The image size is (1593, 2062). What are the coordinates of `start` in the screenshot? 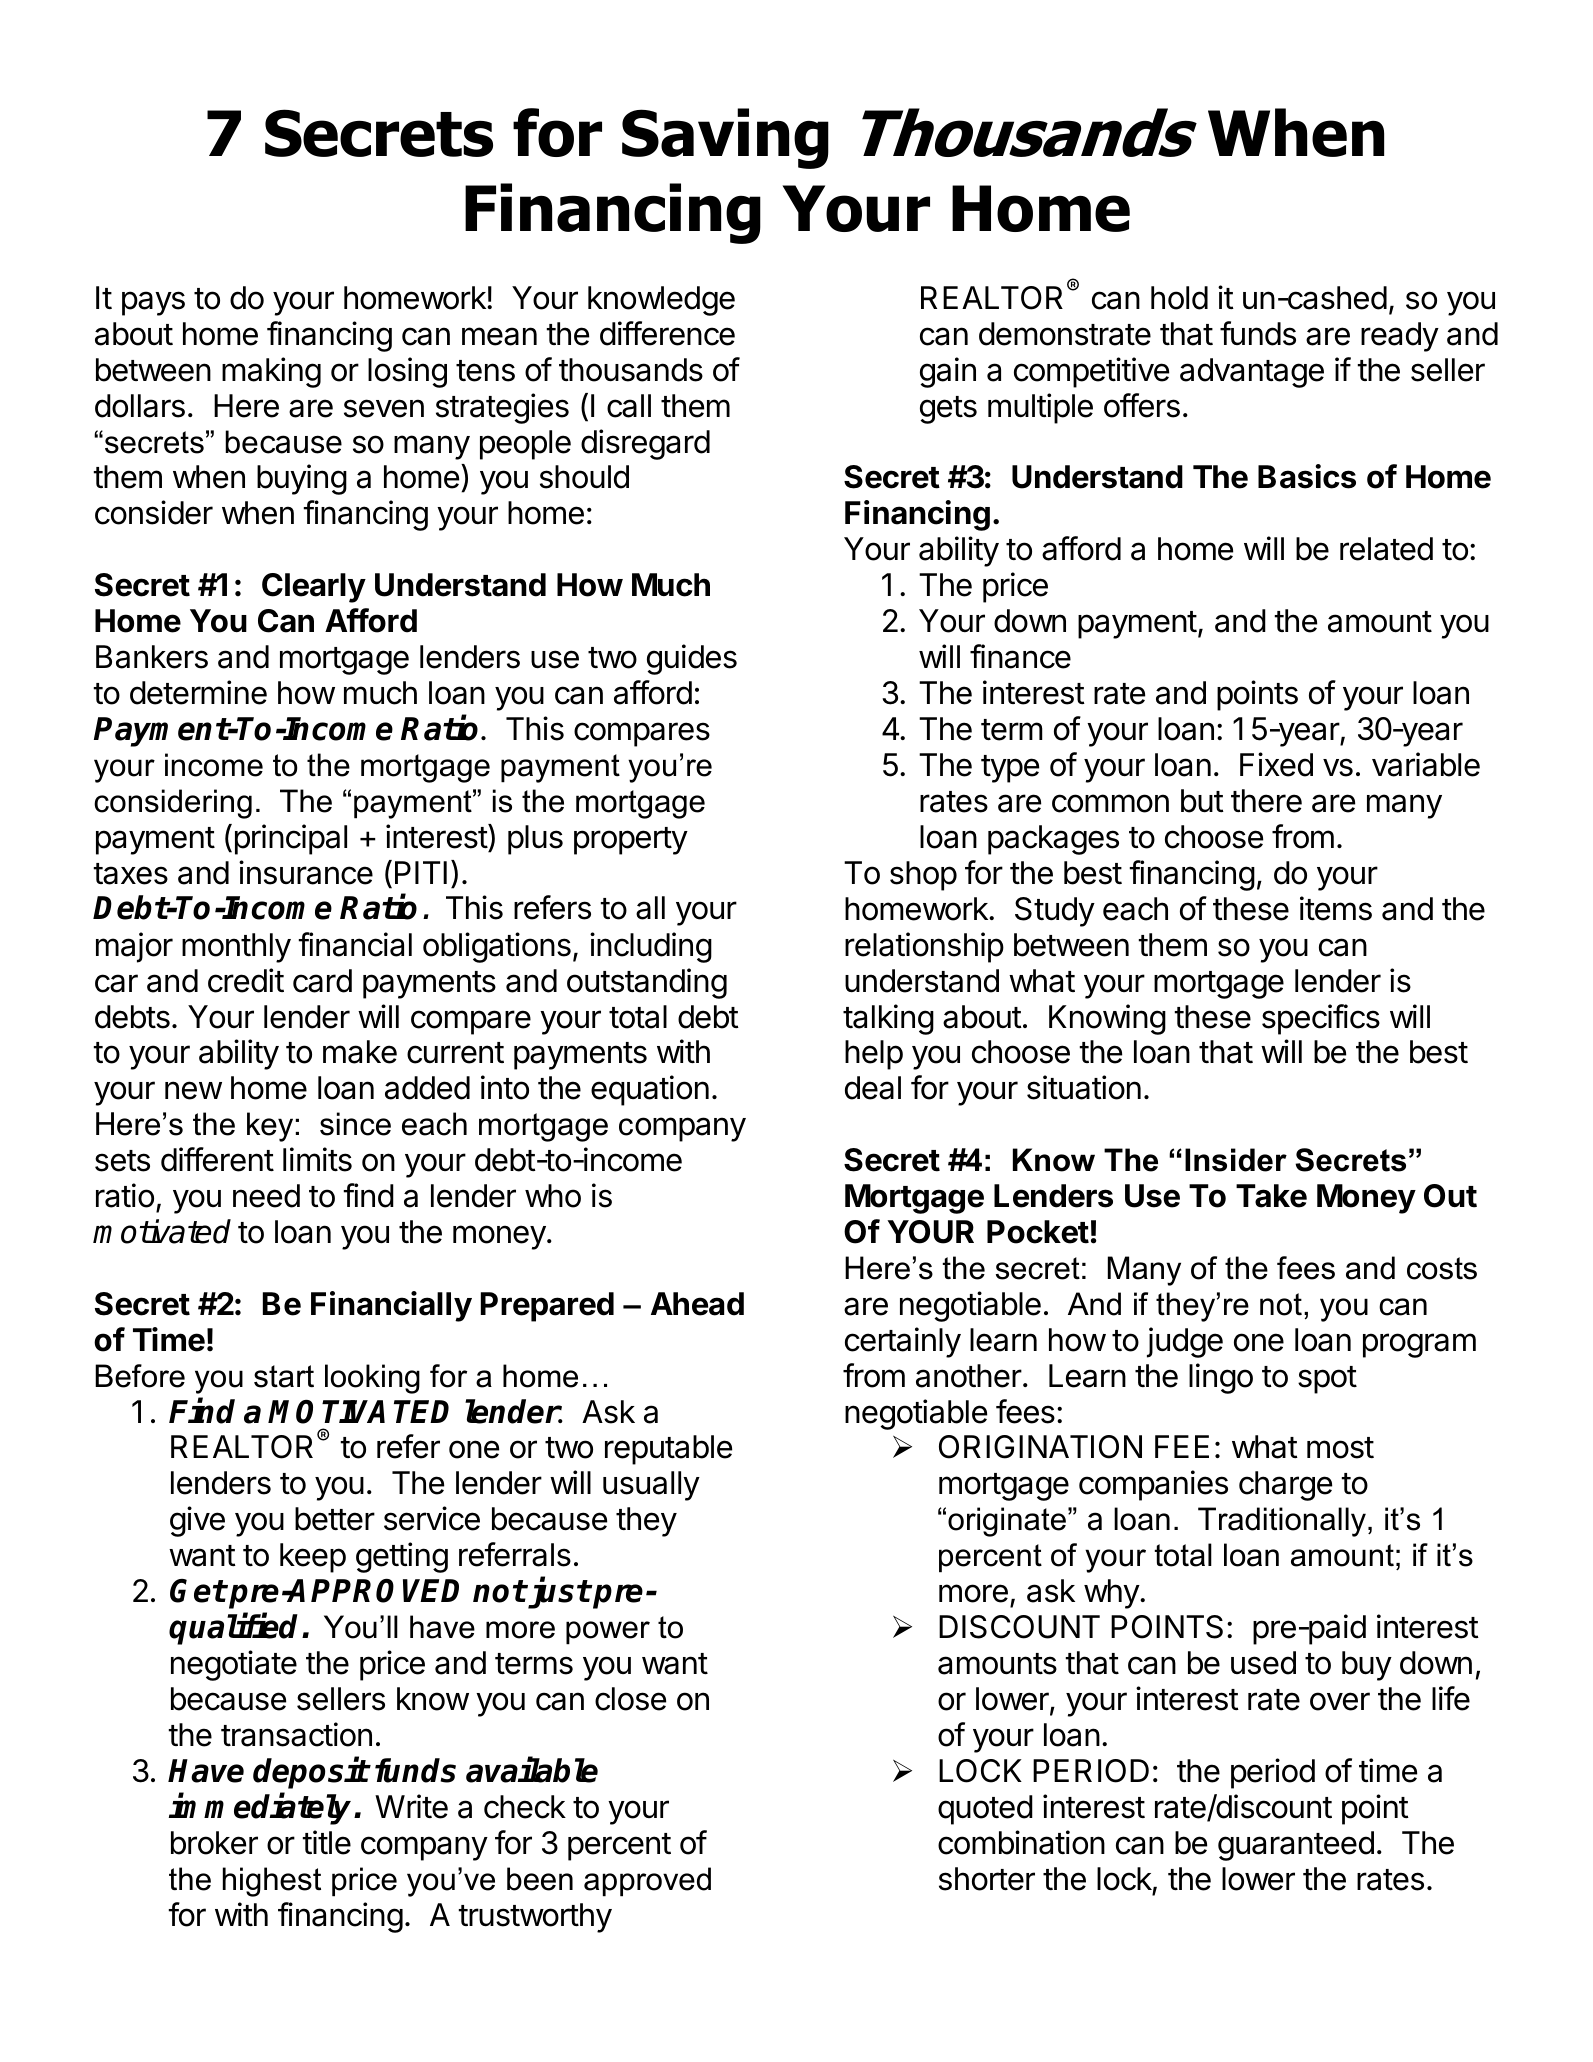 It's located at (284, 1376).
